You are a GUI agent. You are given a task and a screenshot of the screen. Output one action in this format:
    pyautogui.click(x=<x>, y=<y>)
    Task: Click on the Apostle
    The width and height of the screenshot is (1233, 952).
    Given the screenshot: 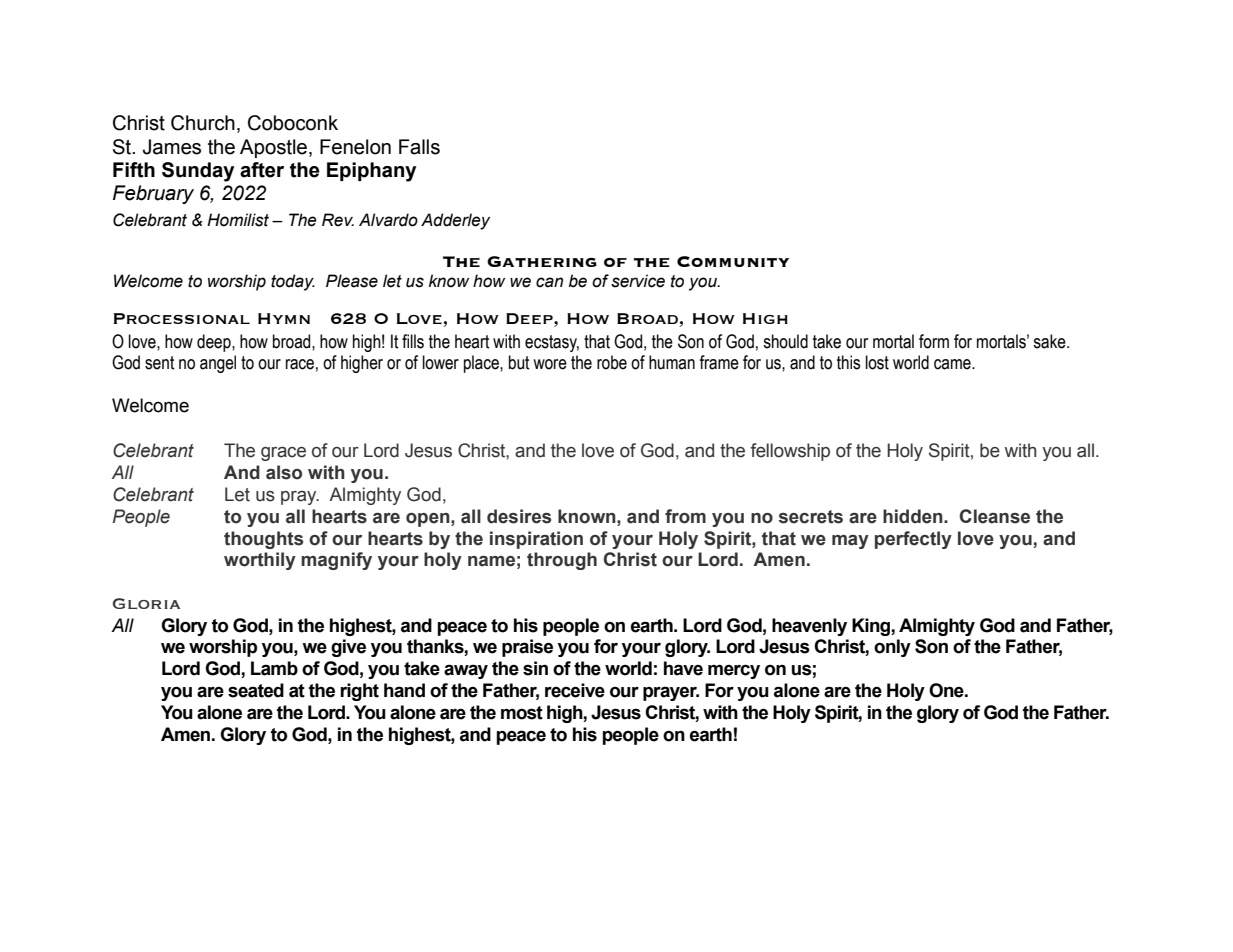 What is the action you would take?
    pyautogui.click(x=273, y=148)
